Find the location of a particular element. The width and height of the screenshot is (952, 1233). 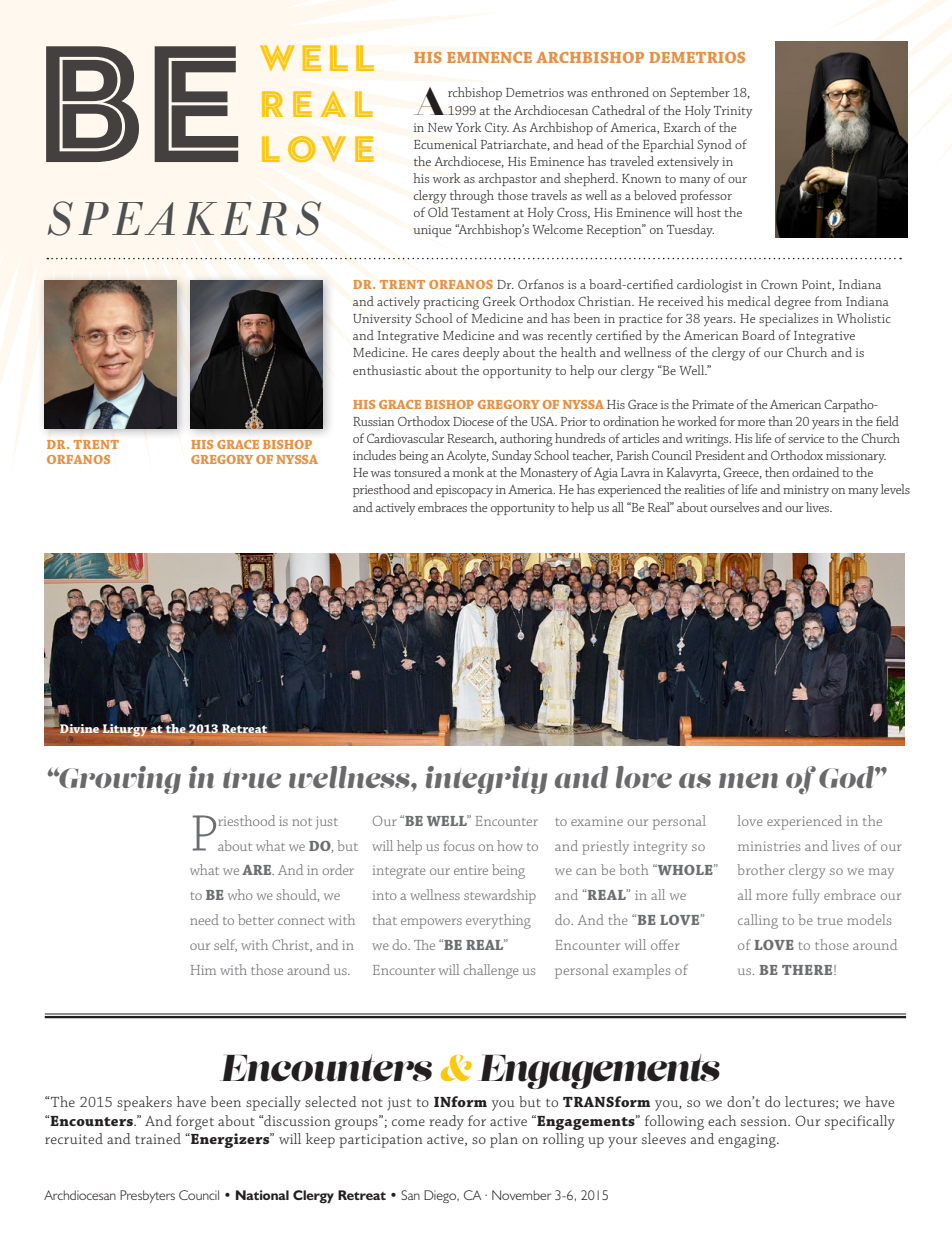

includes is located at coordinates (374, 455).
